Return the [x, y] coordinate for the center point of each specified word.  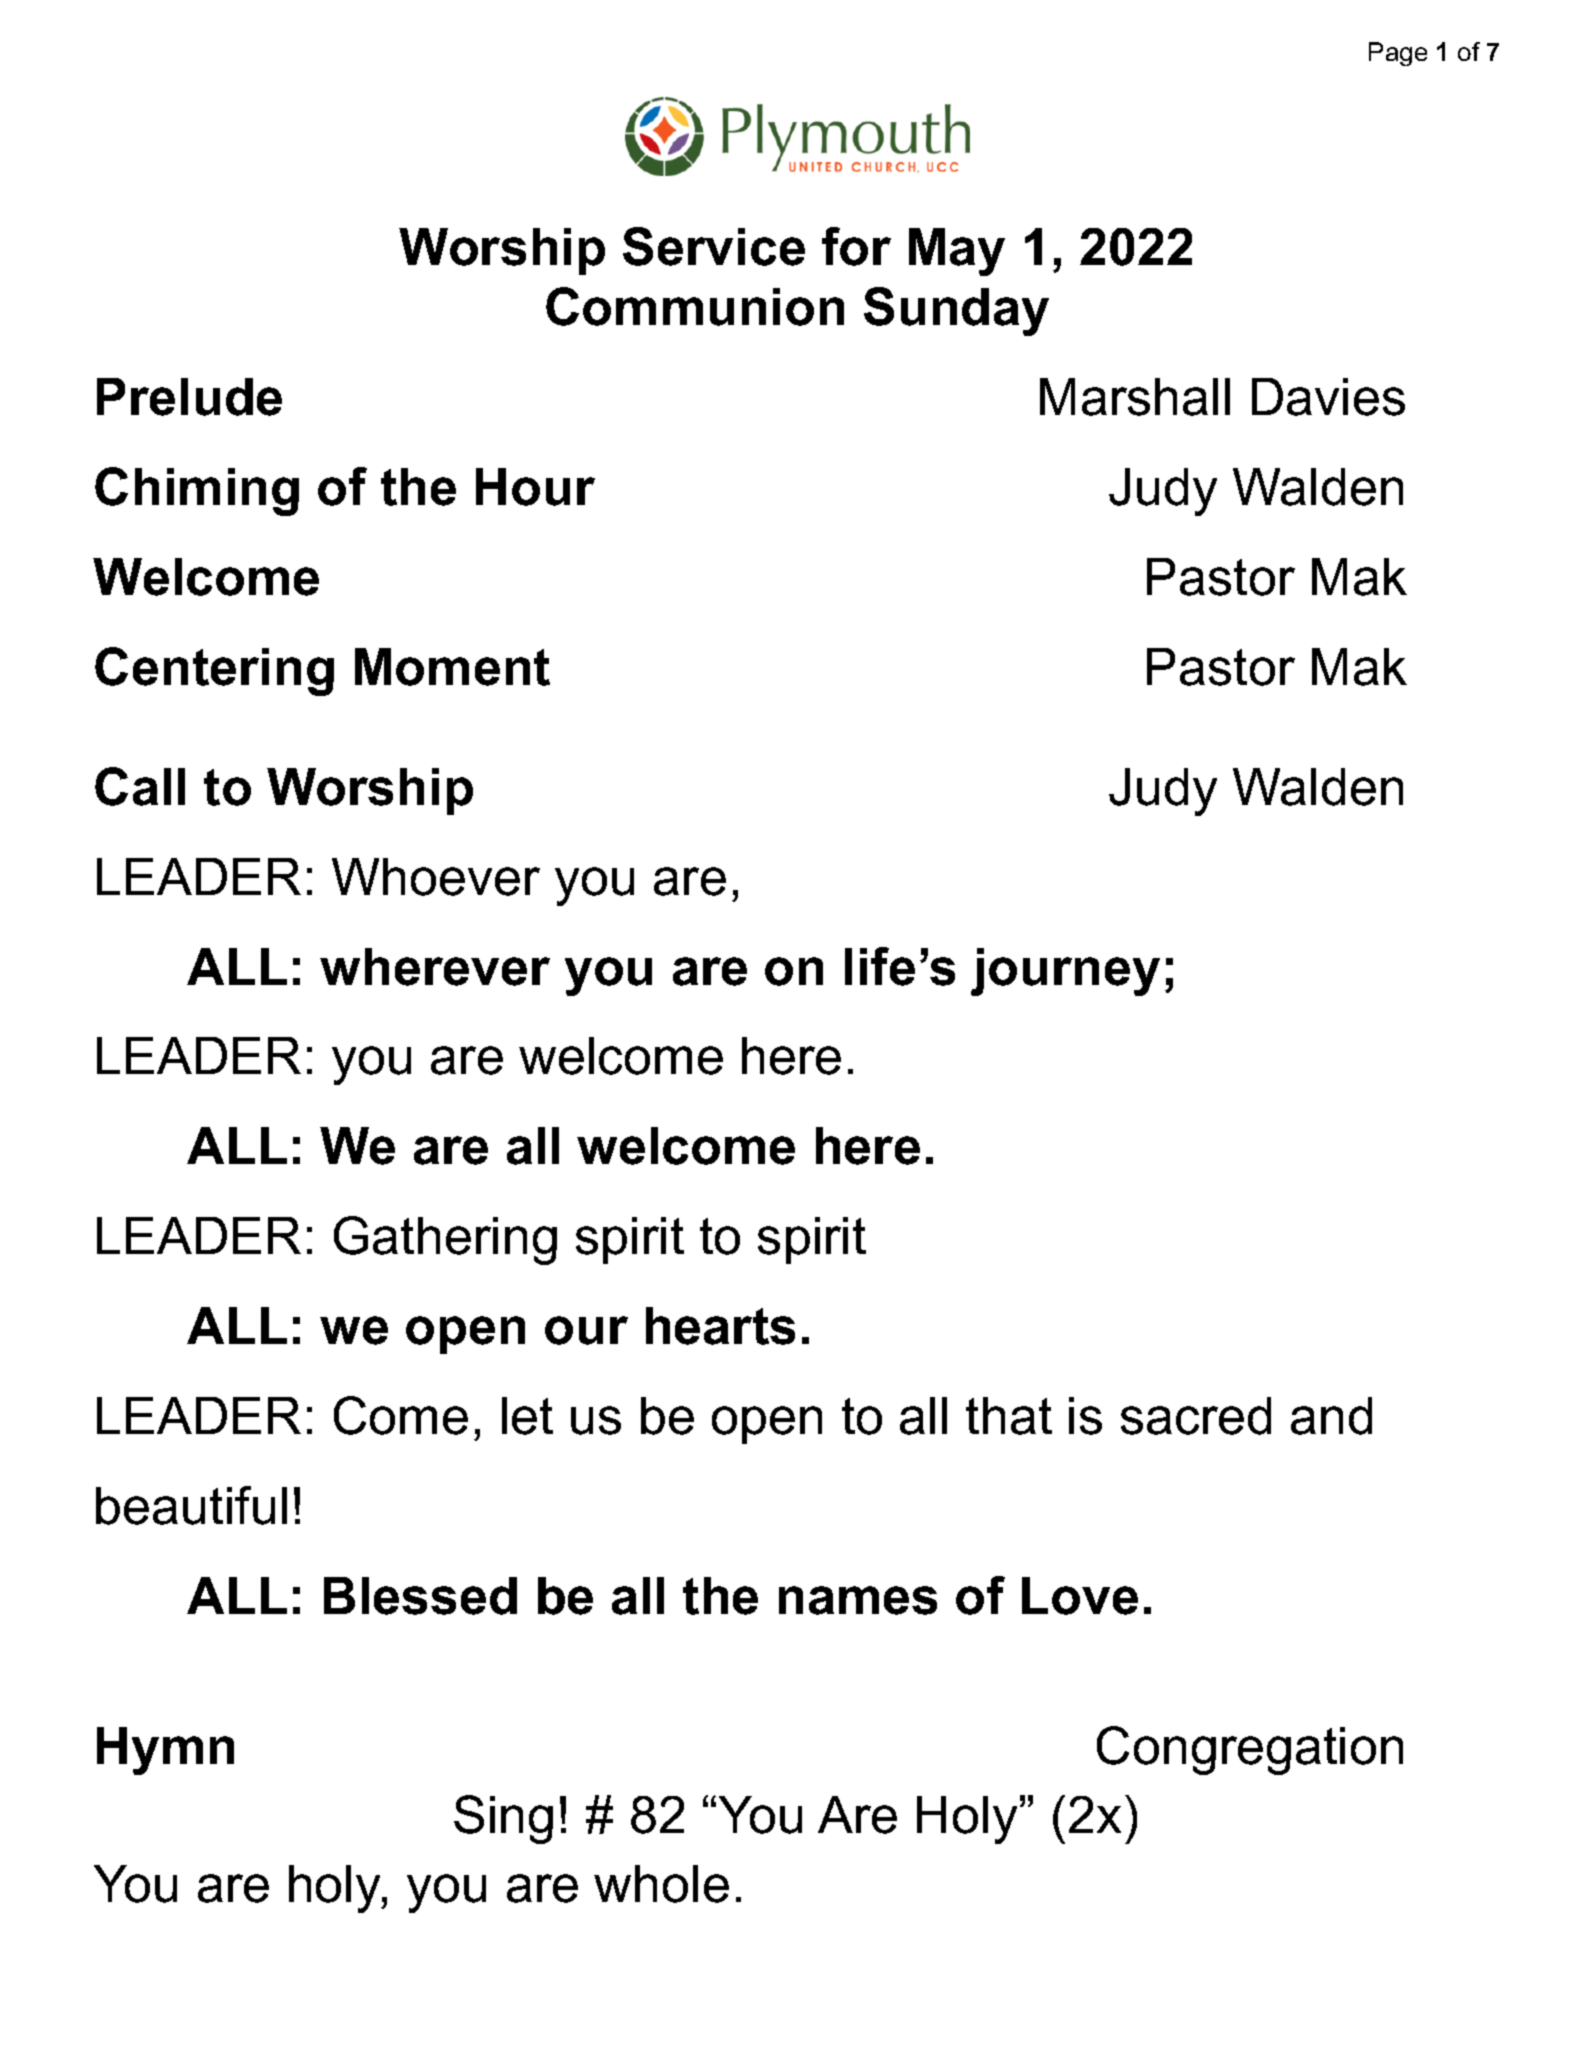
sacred [1196, 1416]
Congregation [1250, 1750]
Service [714, 246]
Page [1398, 54]
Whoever [436, 877]
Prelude [189, 397]
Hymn [165, 1751]
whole [661, 1884]
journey [1065, 972]
